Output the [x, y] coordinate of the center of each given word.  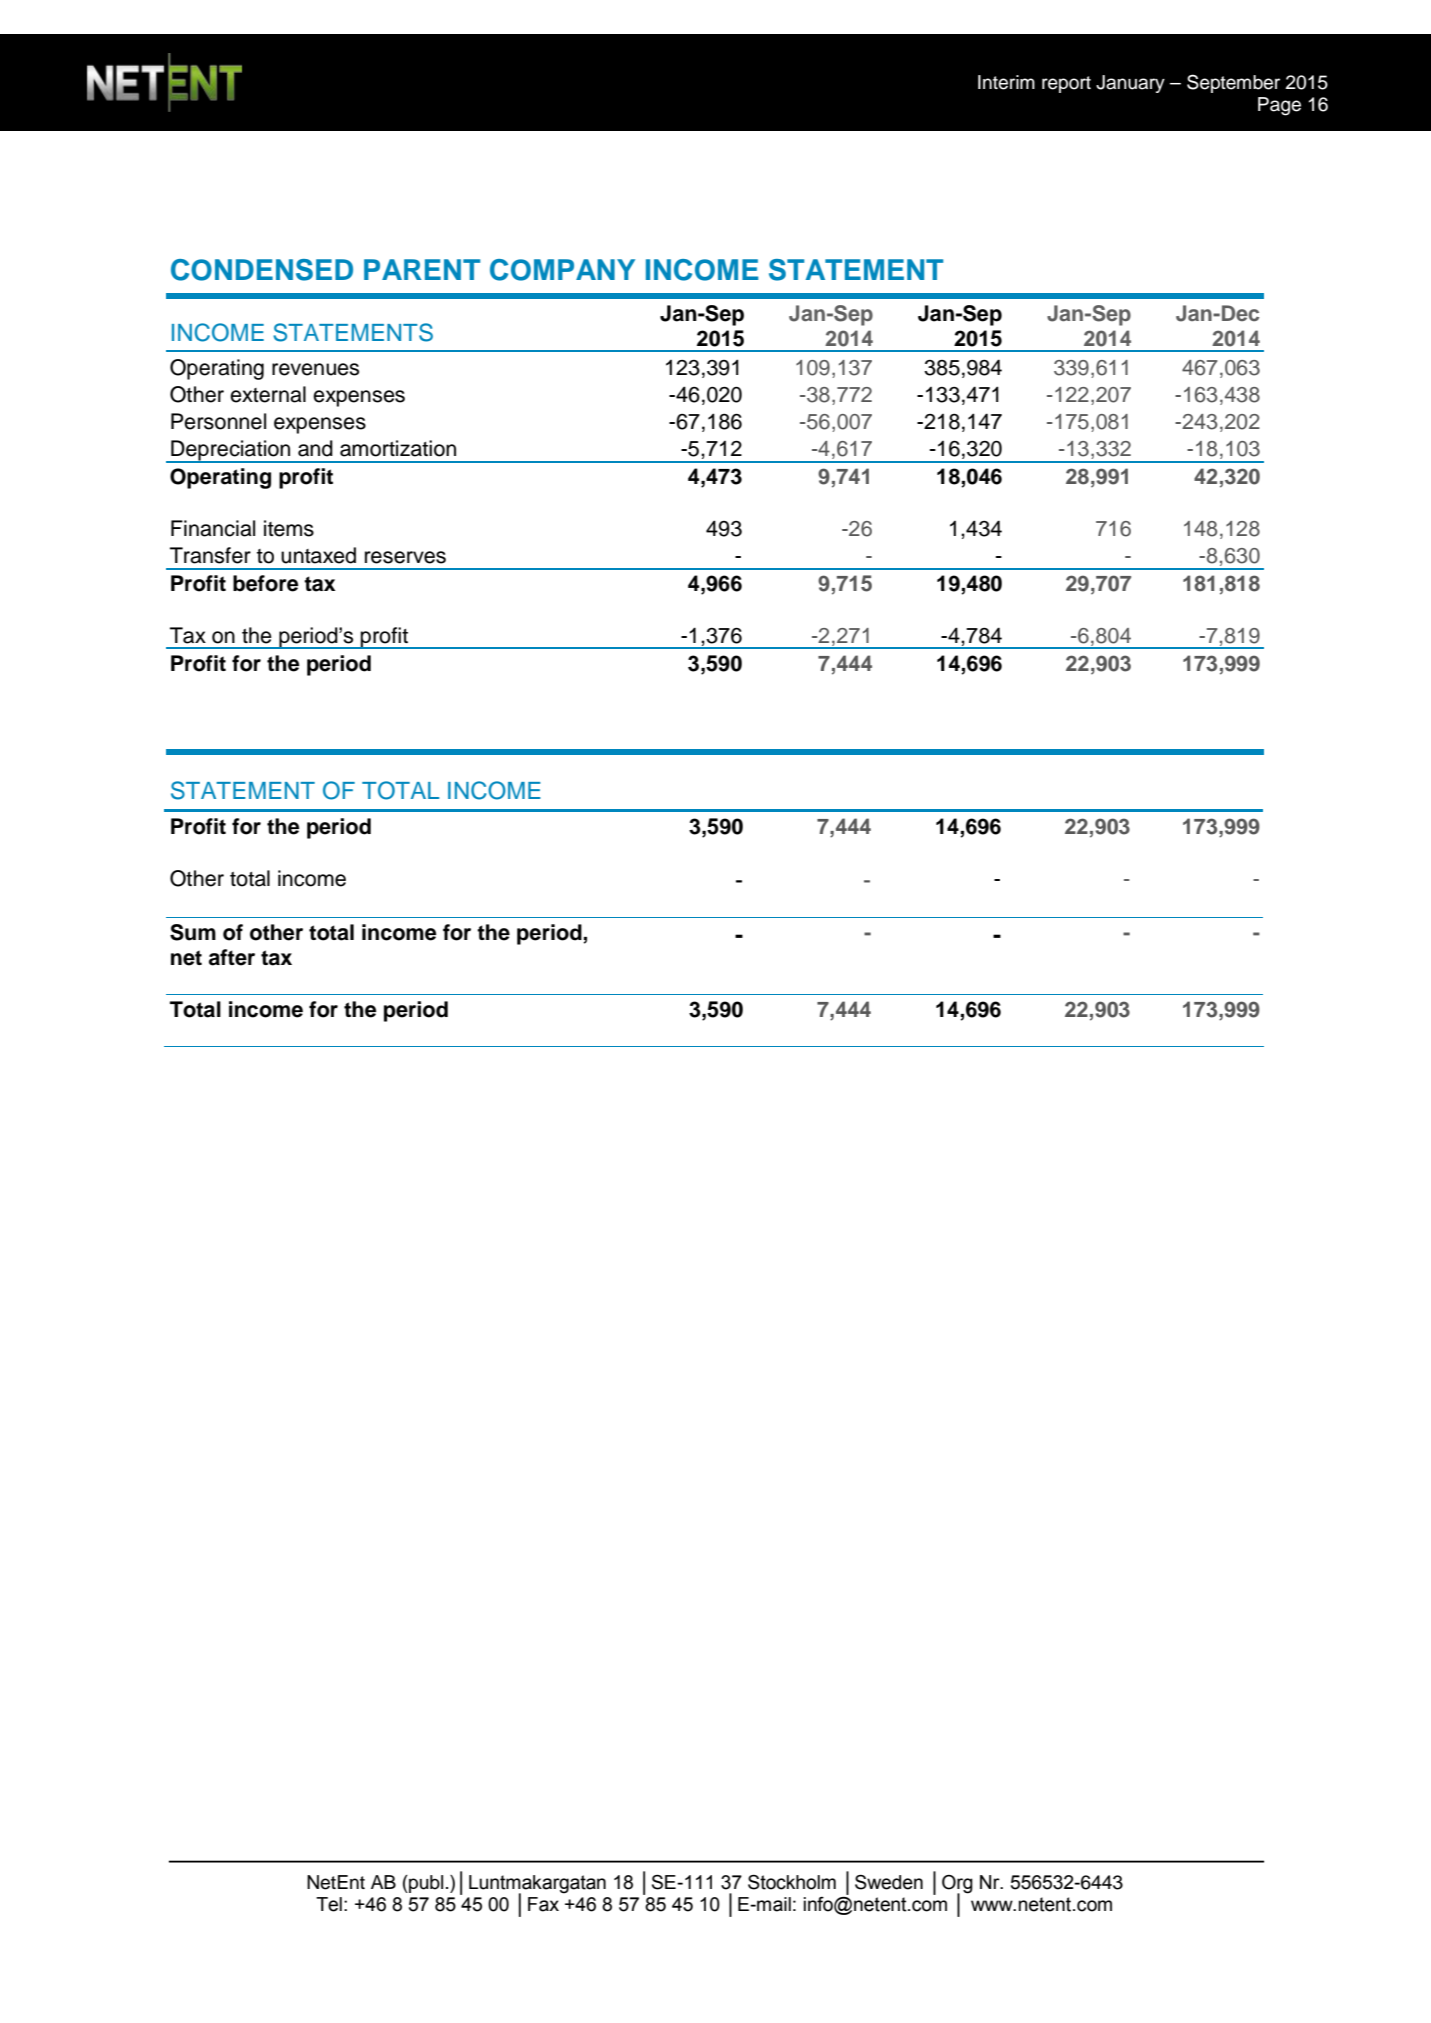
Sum [193, 932]
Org [957, 1885]
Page [1279, 106]
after [232, 957]
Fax [543, 1904]
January [1130, 84]
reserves [405, 557]
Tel [329, 1904]
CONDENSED [262, 270]
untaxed [318, 555]
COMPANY [562, 270]
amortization [398, 448]
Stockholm [792, 1882]
